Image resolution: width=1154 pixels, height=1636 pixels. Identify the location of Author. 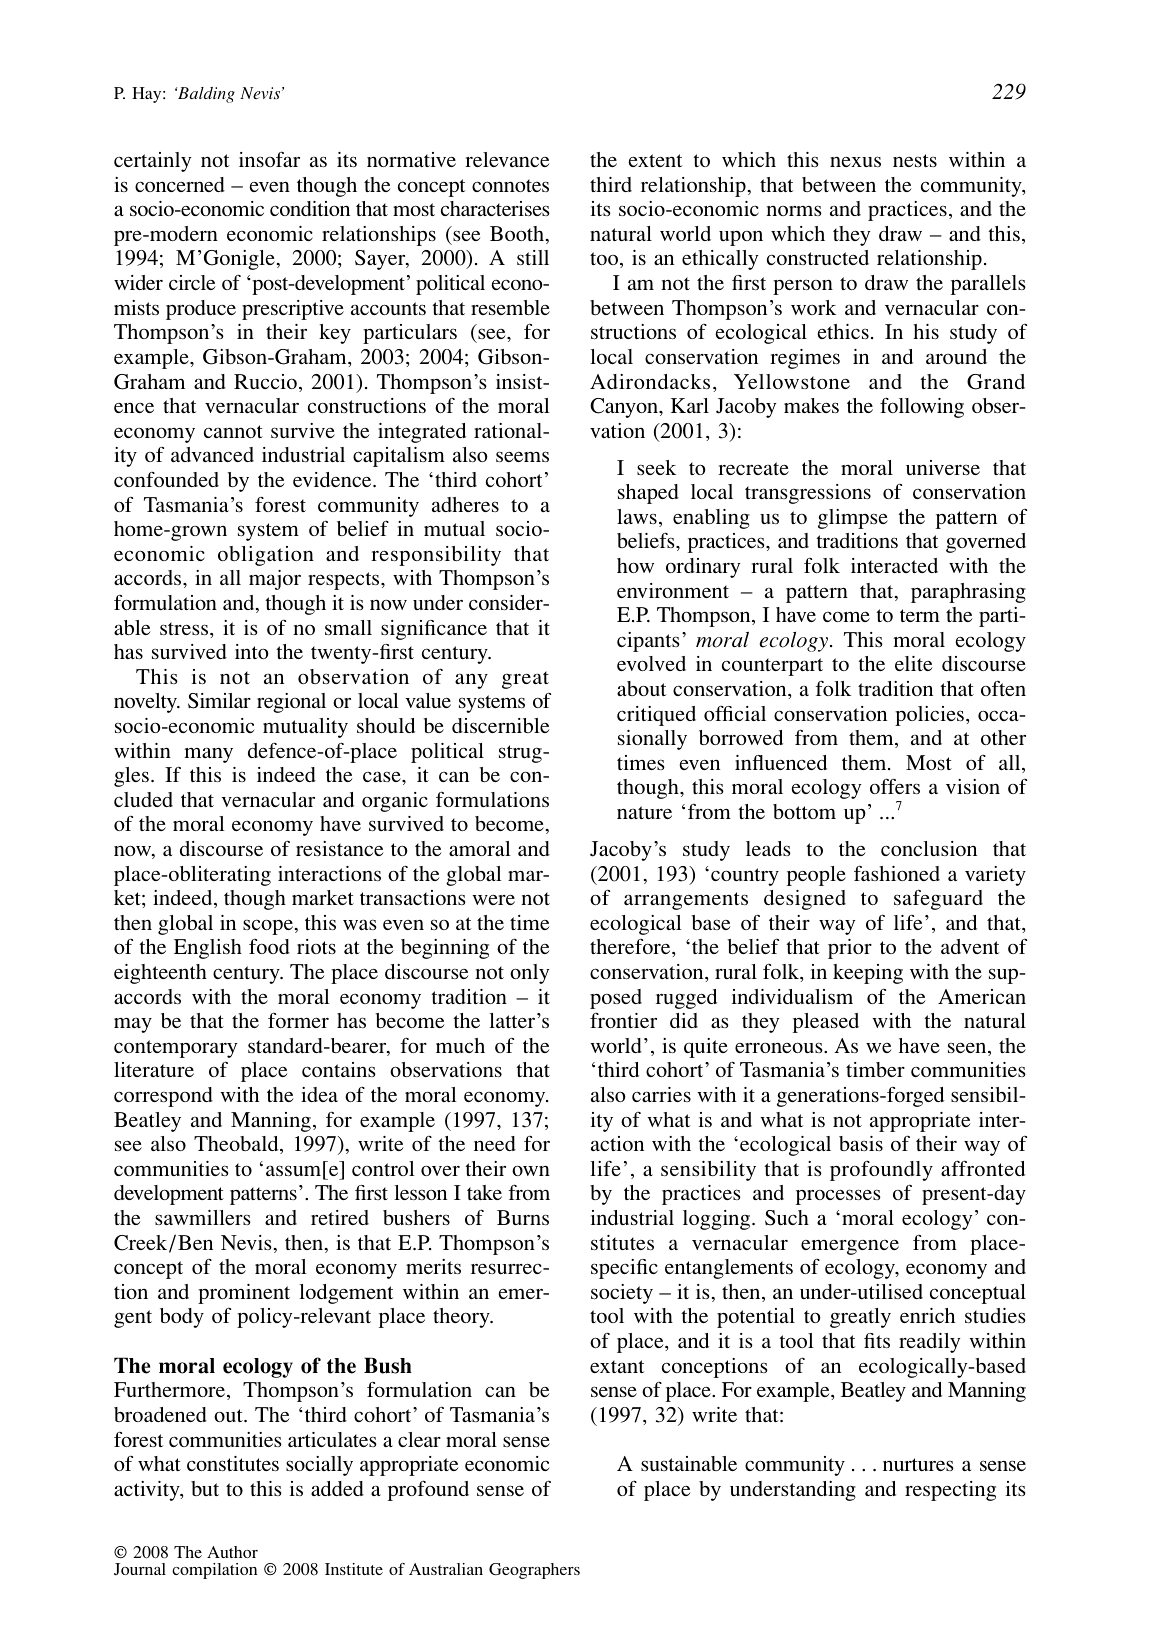
(232, 1552).
